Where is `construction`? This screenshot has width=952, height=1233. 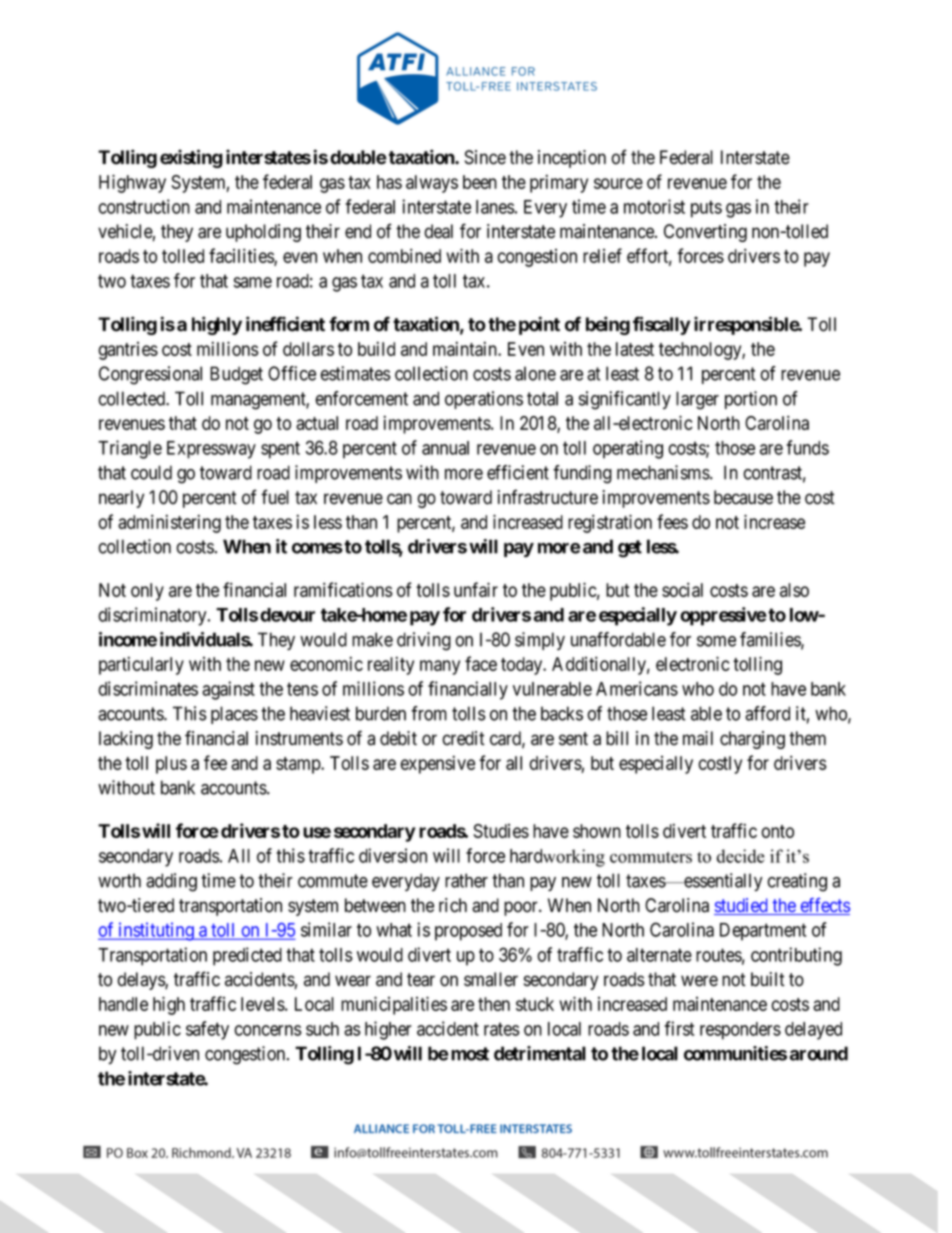
construction is located at coordinates (144, 206).
